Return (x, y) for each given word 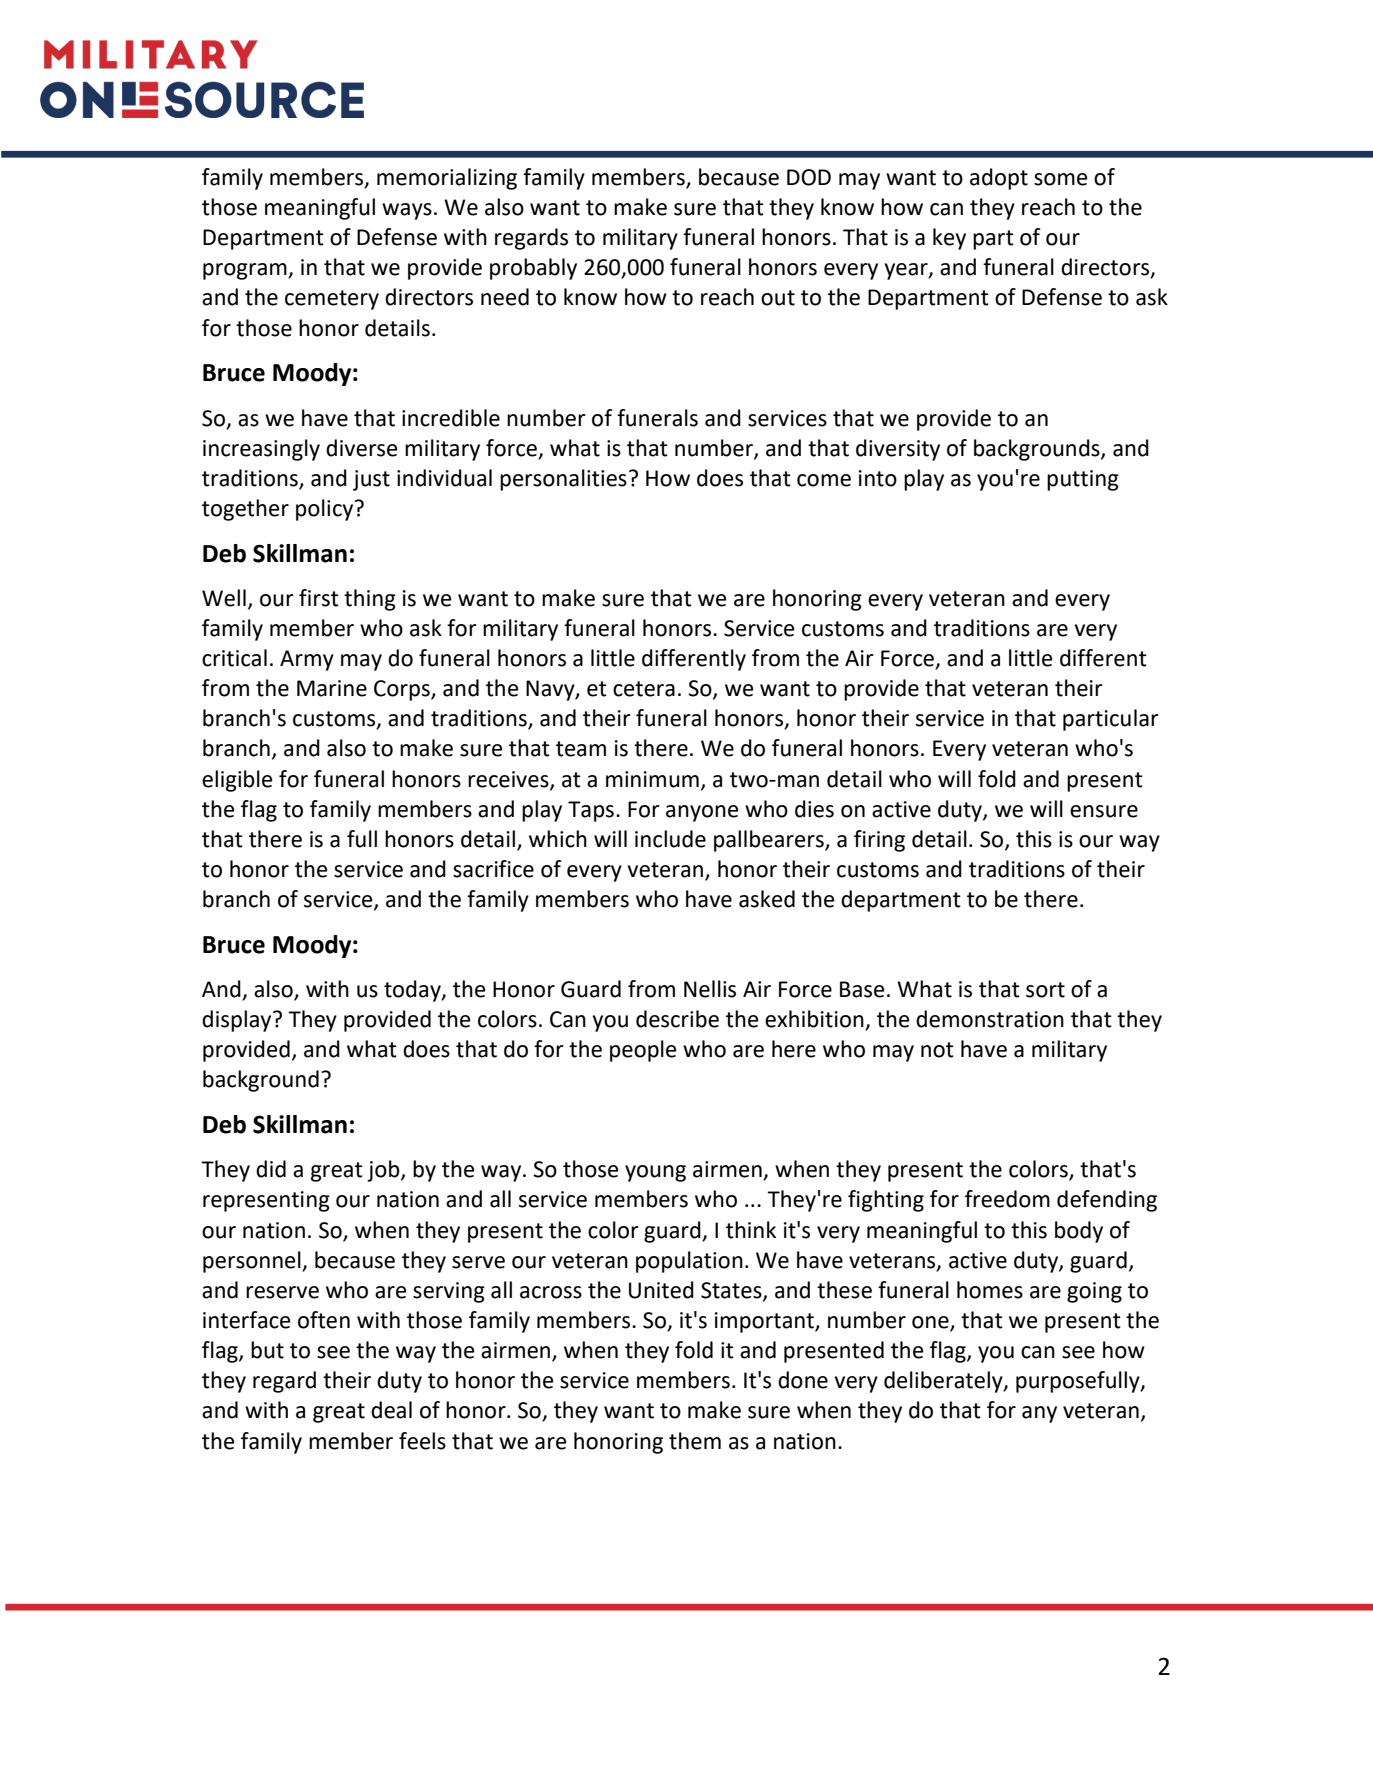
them (695, 1441)
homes (990, 1290)
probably (533, 269)
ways (407, 211)
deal (391, 1410)
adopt (999, 179)
